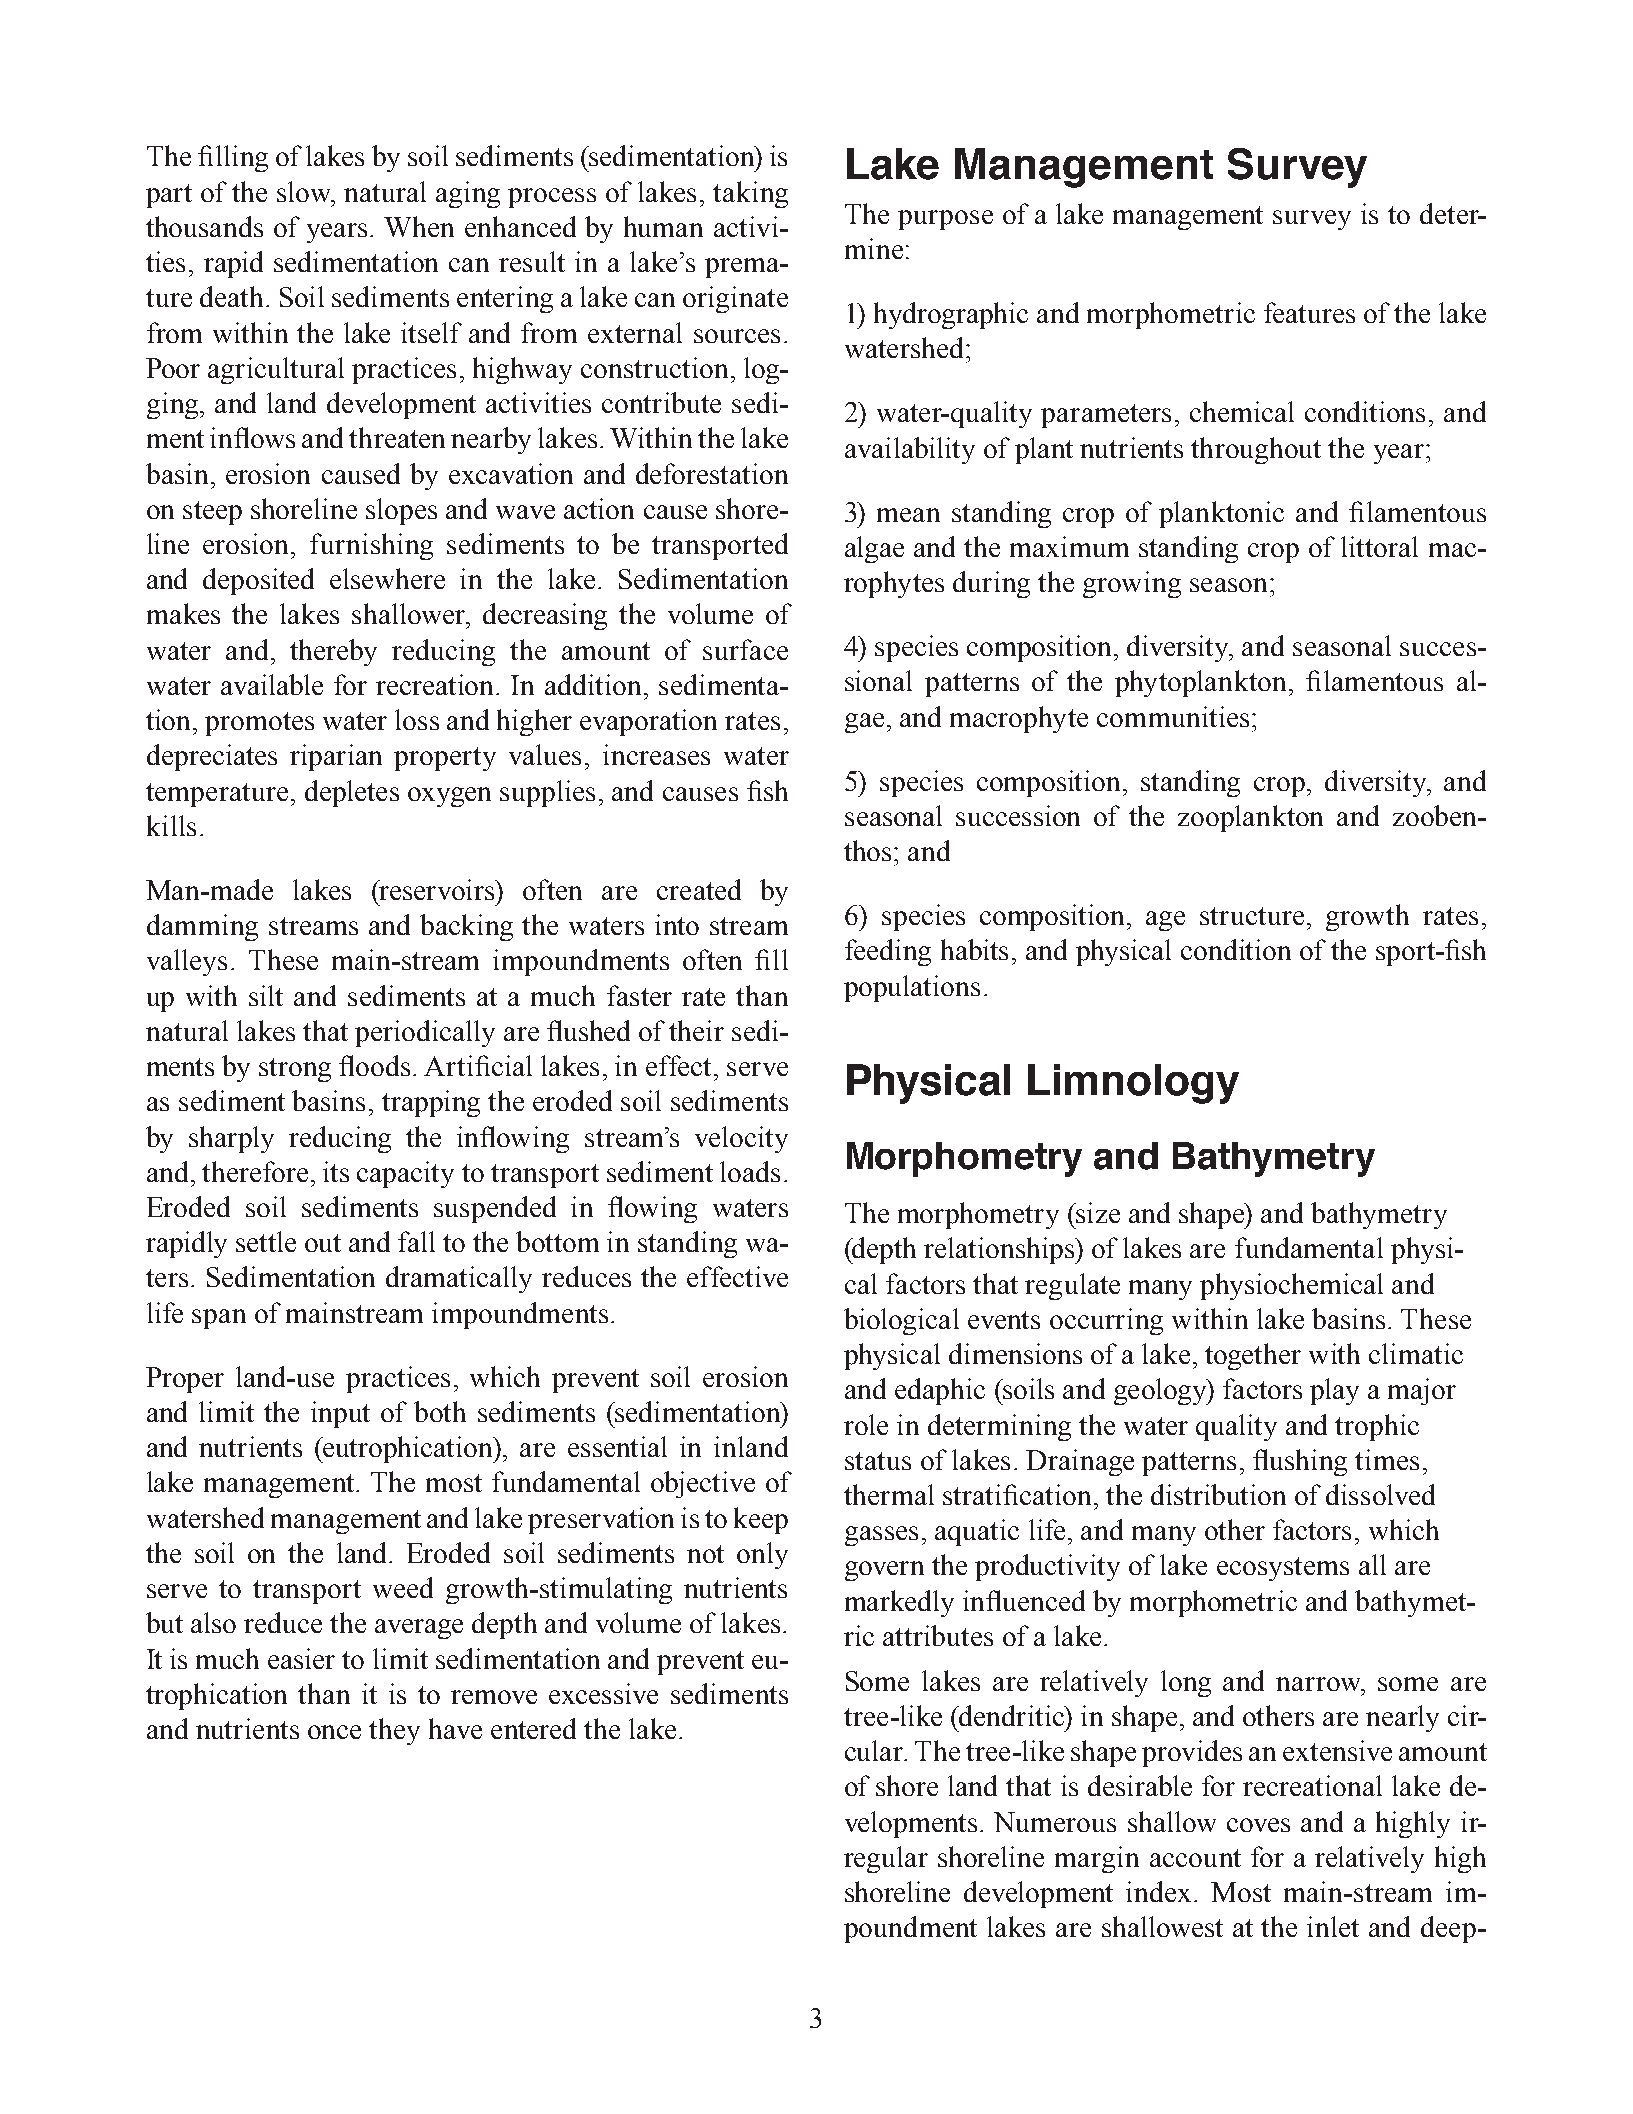  Describe the element at coordinates (305, 191) in the screenshot. I see `slow` at that location.
